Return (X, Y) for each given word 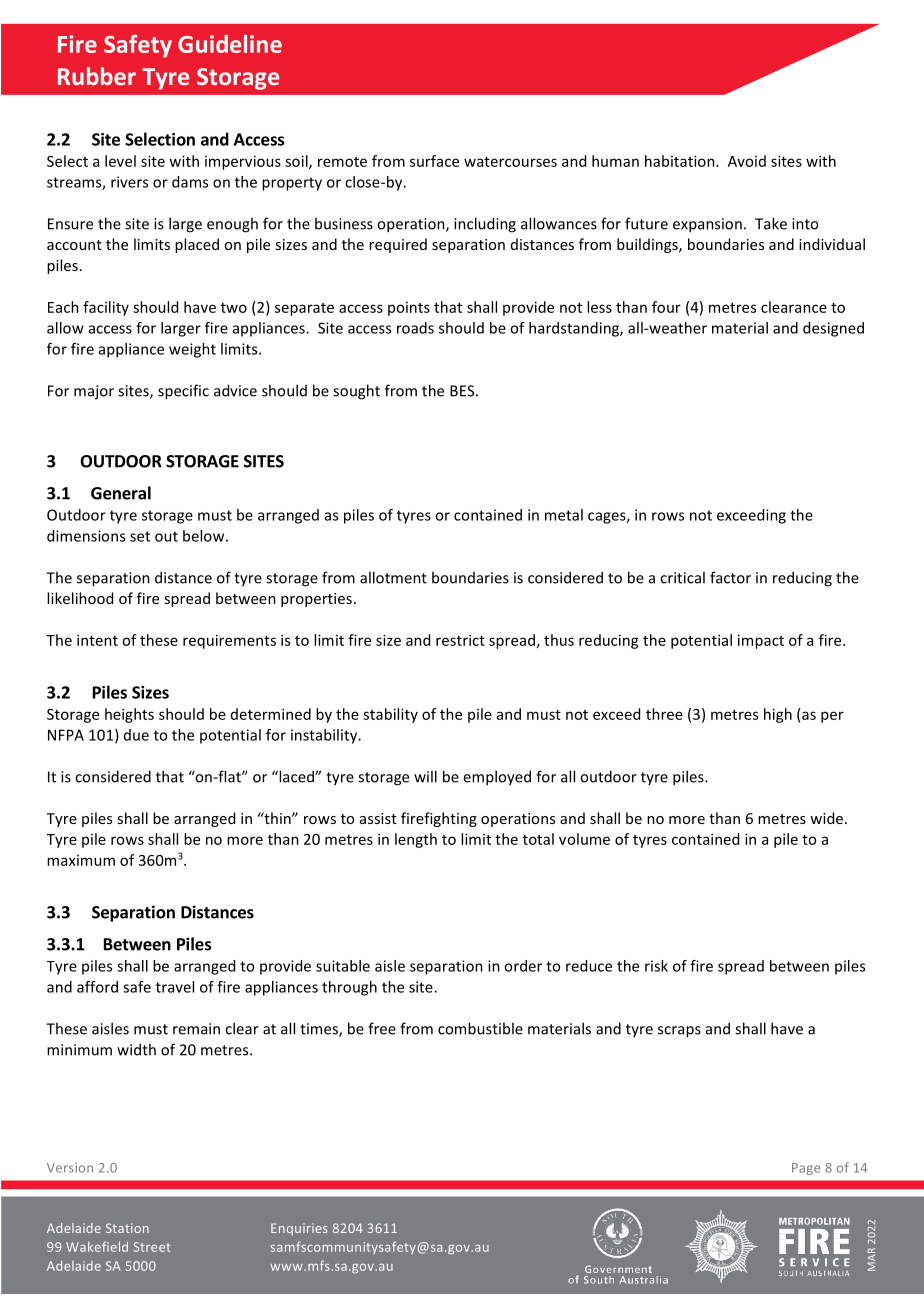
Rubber (97, 76)
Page (806, 1169)
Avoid (747, 161)
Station (127, 1228)
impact (761, 641)
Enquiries (299, 1229)
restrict (460, 640)
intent (97, 640)
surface (434, 161)
